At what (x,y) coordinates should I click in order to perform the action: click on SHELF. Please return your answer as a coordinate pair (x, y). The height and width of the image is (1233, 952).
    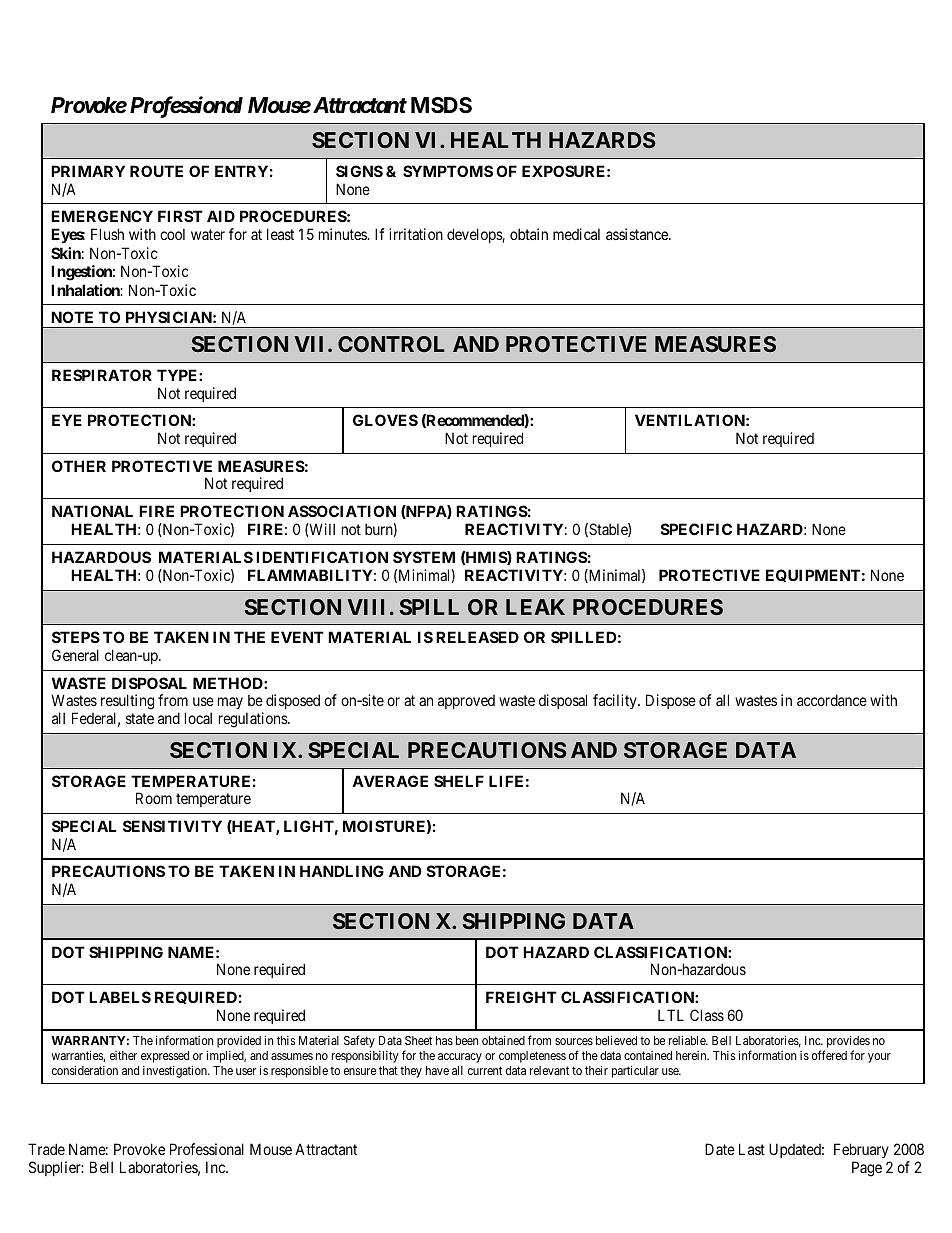
    Looking at the image, I should click on (459, 781).
